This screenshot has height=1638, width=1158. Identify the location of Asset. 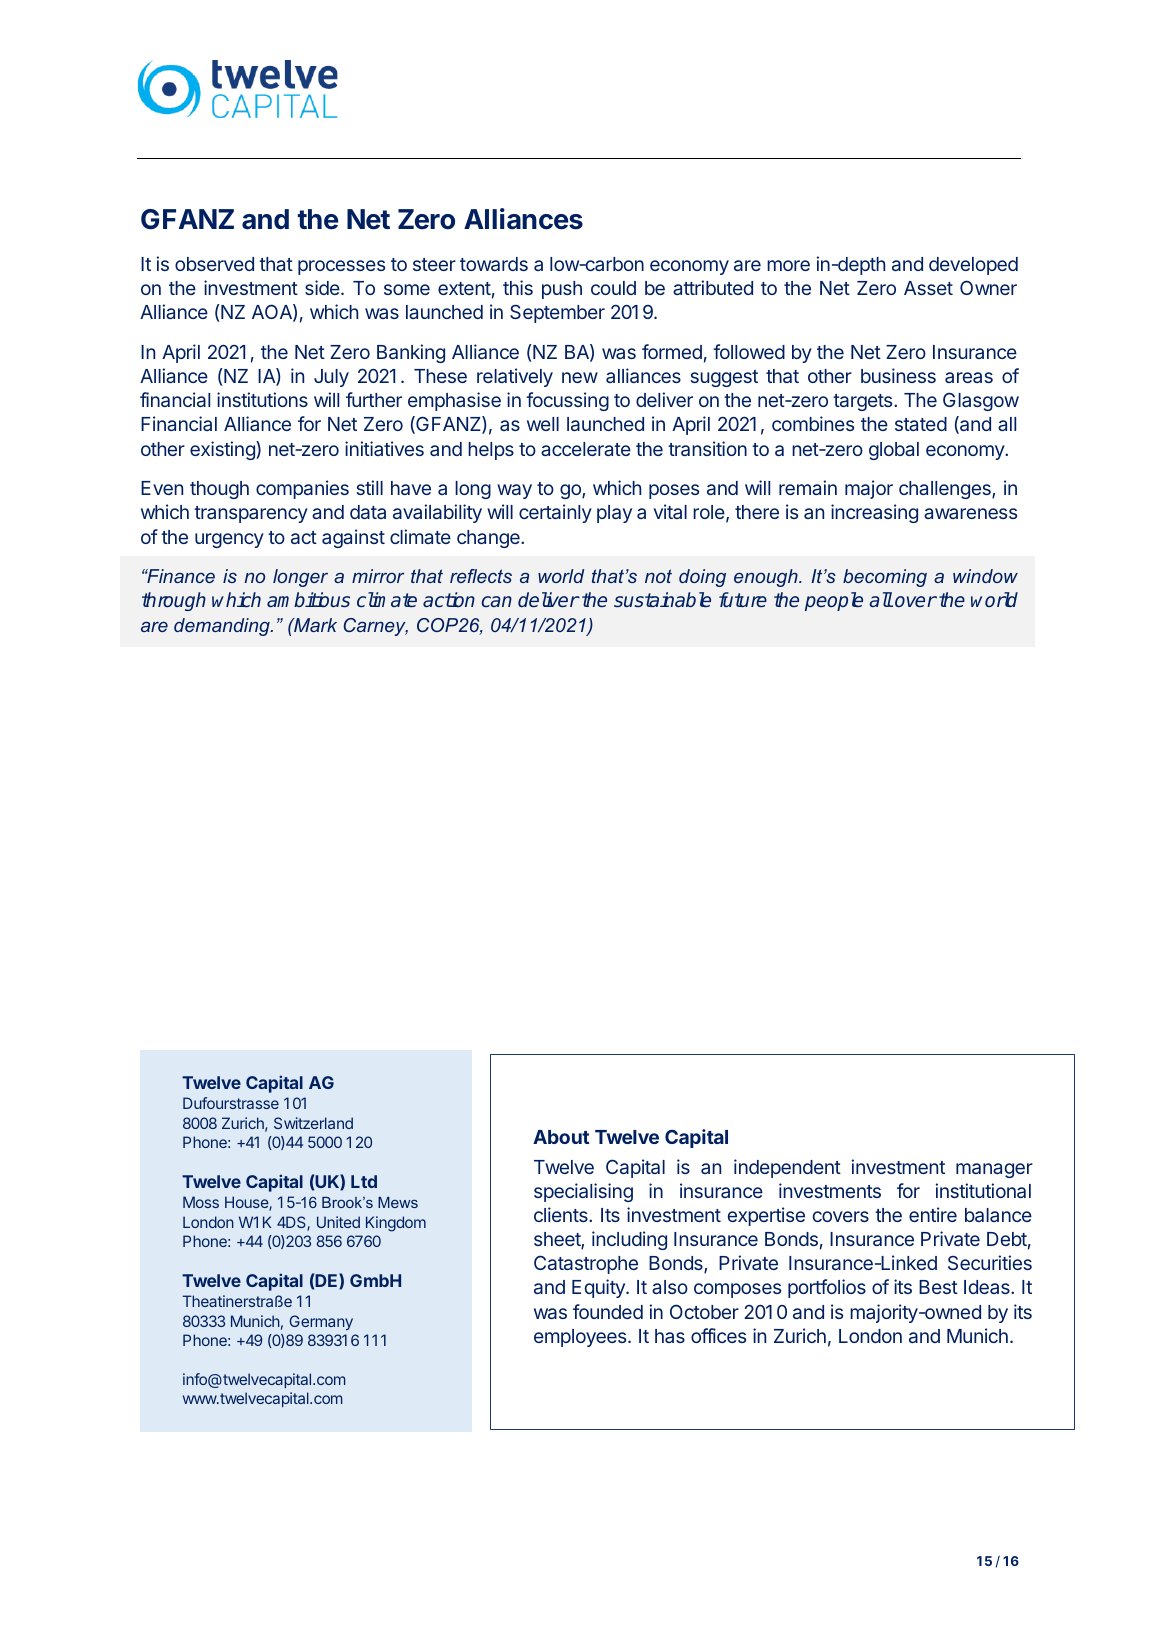
(928, 288).
